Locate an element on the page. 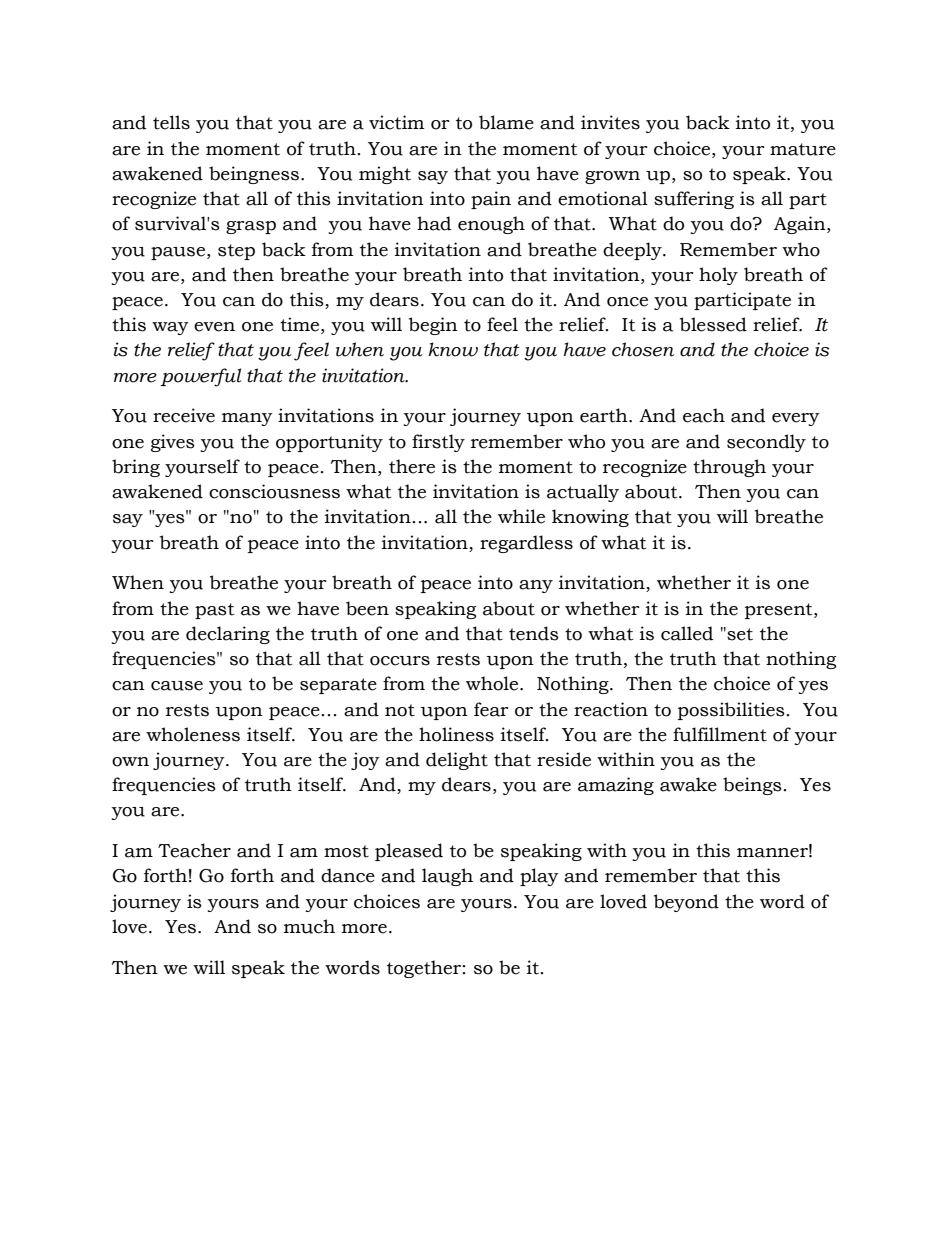  much is located at coordinates (309, 926).
